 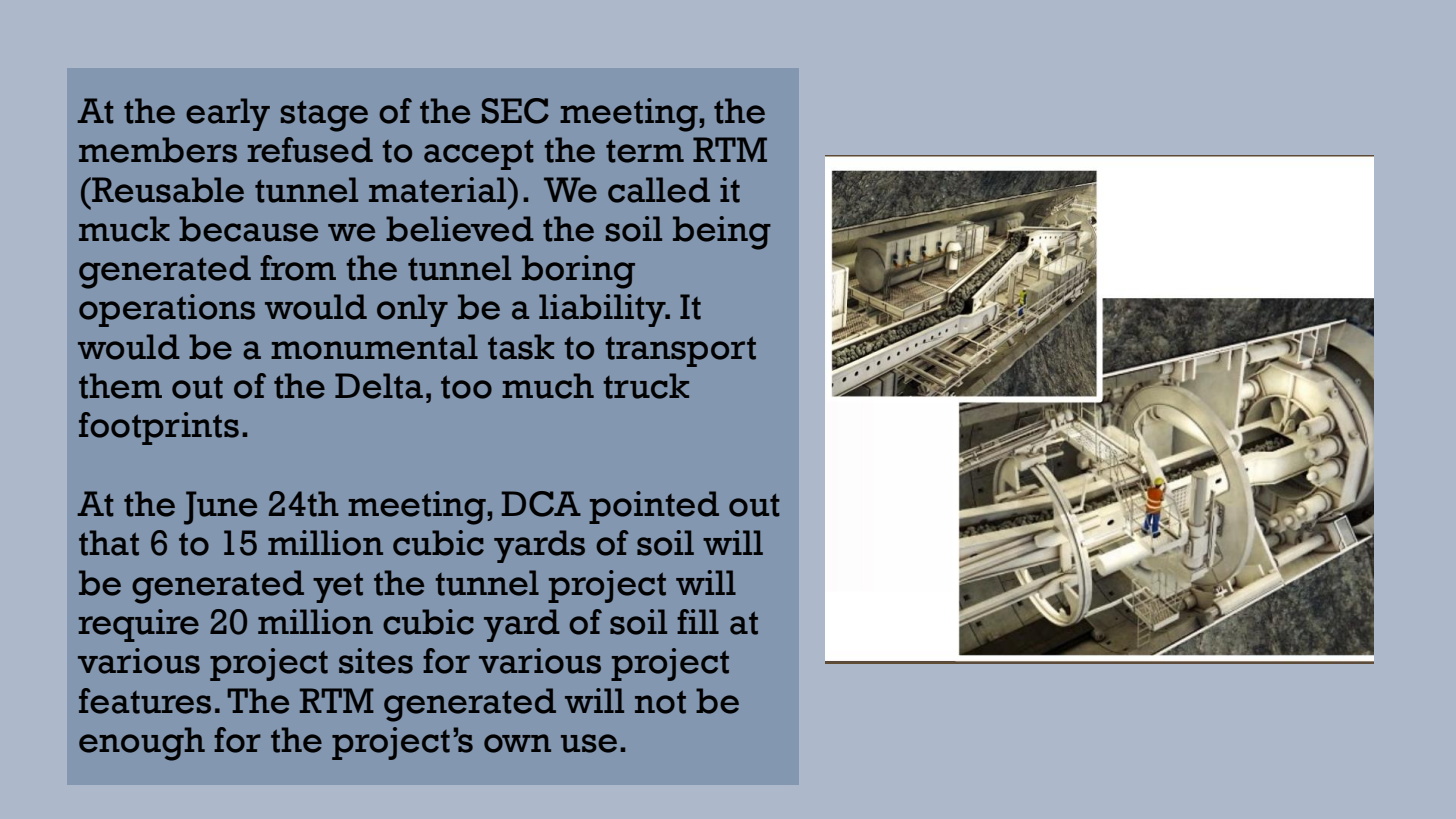 What do you see at coordinates (660, 702) in the screenshot?
I see `not` at bounding box center [660, 702].
